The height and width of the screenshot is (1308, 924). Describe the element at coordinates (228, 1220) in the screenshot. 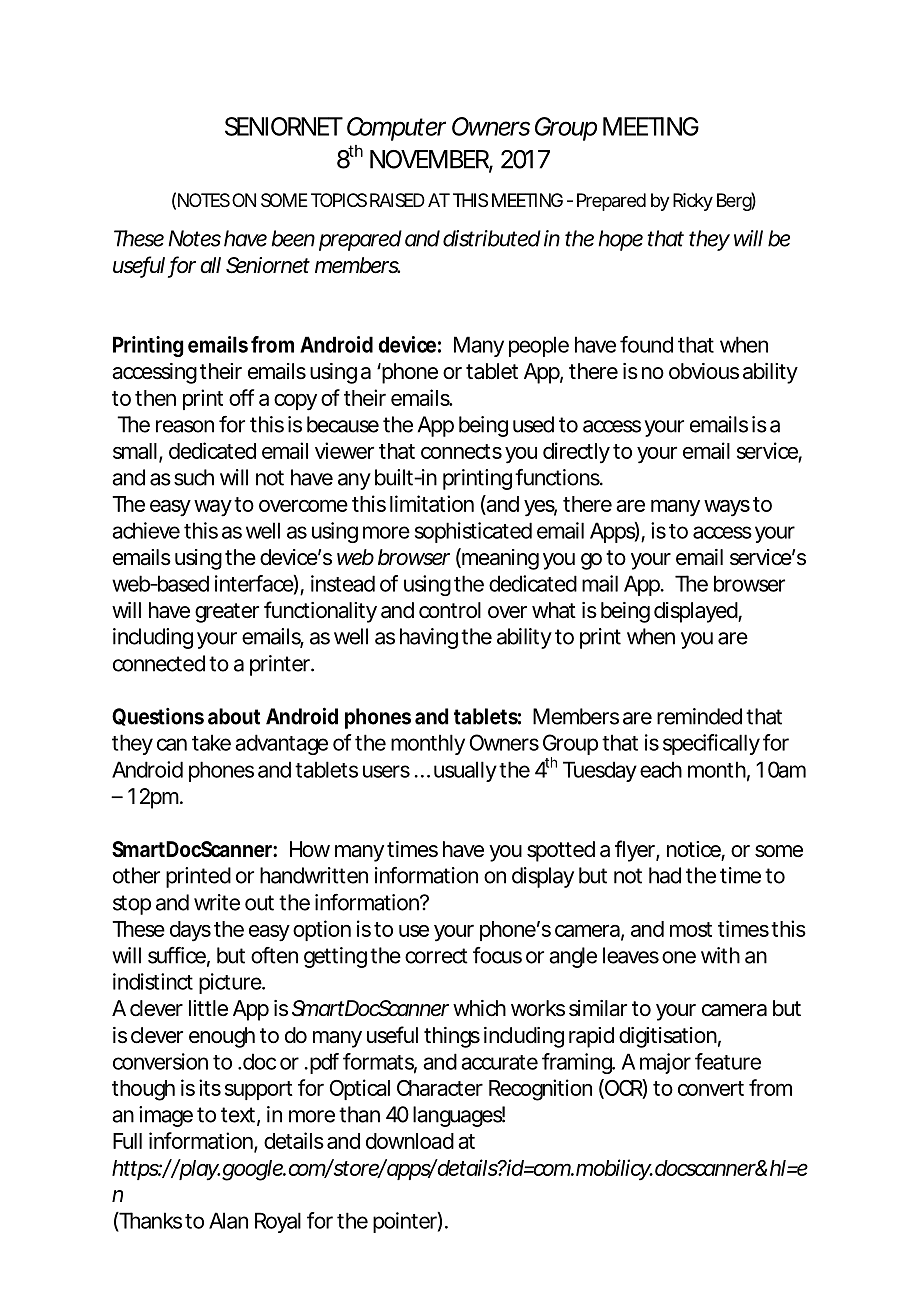

I see `Alan` at that location.
